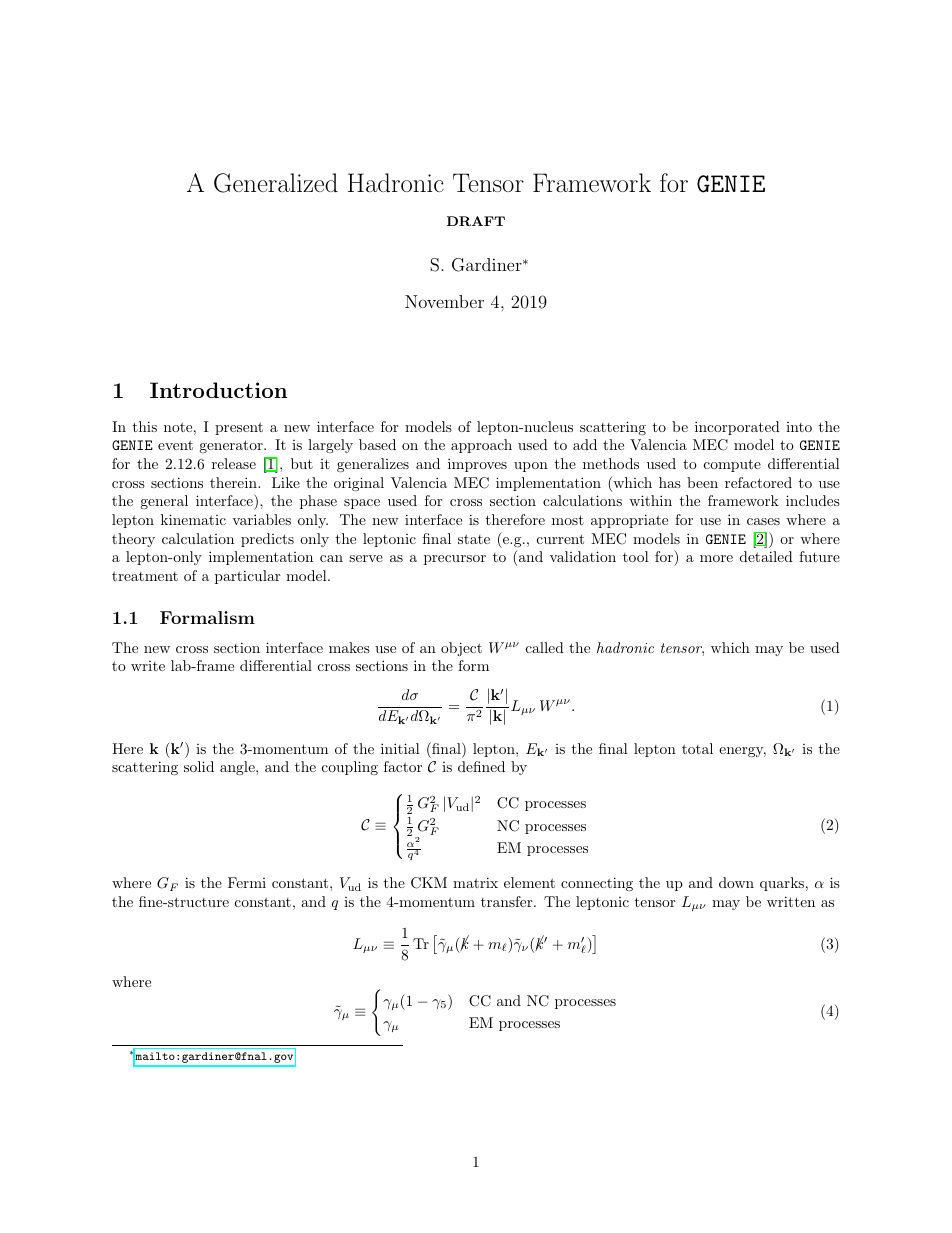 This page has width=952, height=1233. Describe the element at coordinates (400, 748) in the page. I see `initial` at that location.
